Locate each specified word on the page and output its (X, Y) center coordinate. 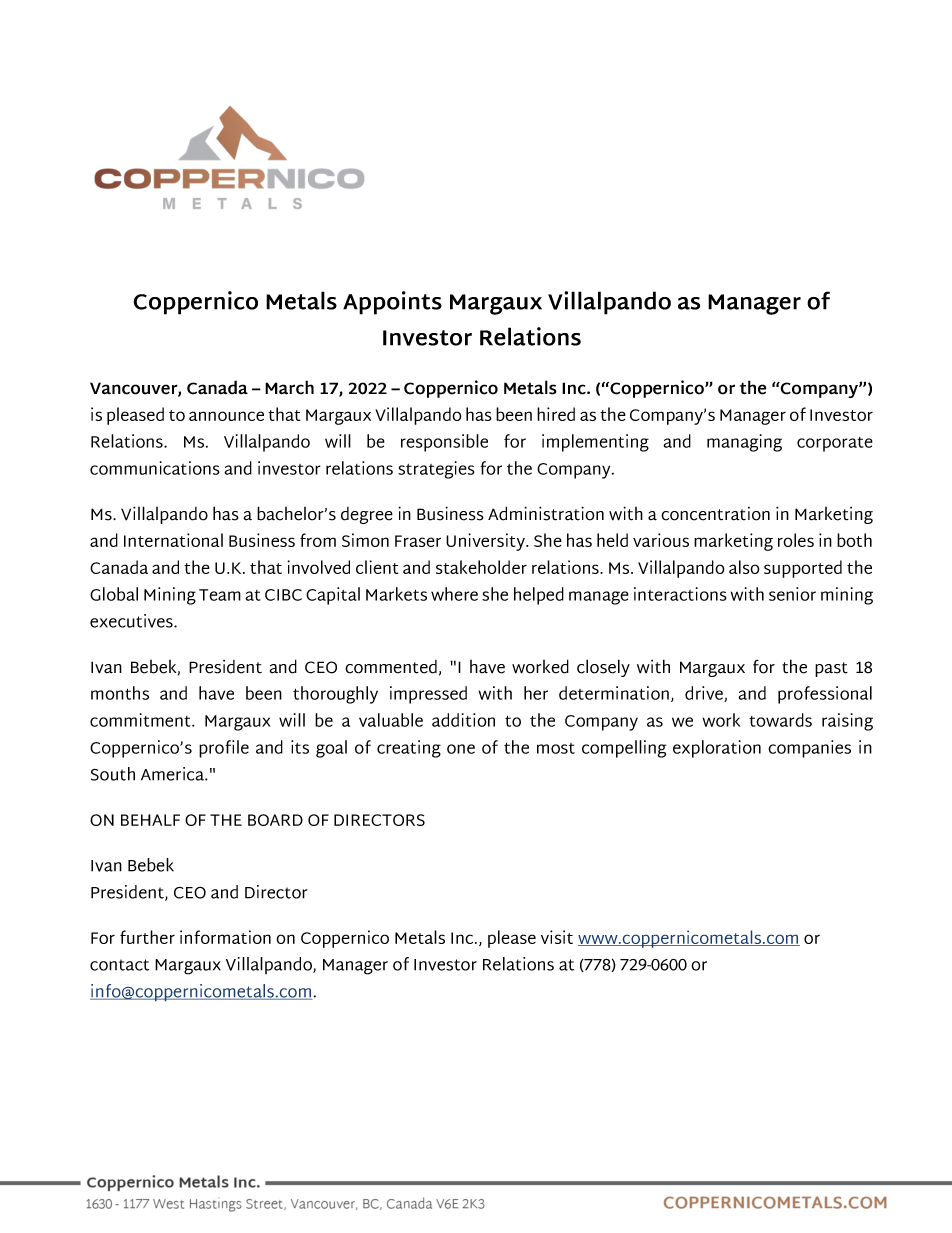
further (147, 937)
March (289, 387)
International (173, 540)
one (461, 749)
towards (780, 720)
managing (744, 443)
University (486, 542)
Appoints (392, 303)
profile (224, 749)
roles (796, 540)
